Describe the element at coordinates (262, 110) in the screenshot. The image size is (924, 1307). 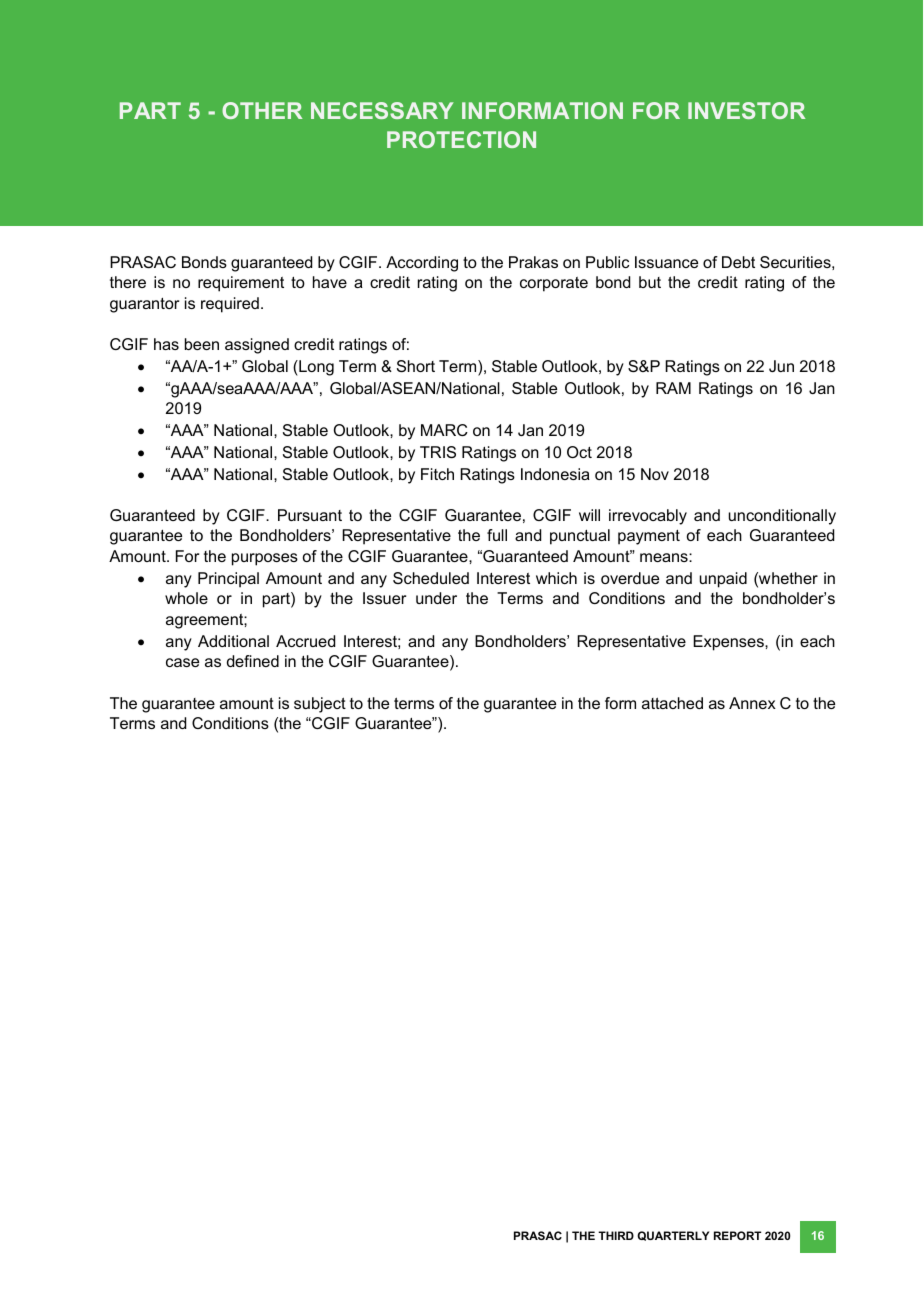
I see `OTHER` at that location.
